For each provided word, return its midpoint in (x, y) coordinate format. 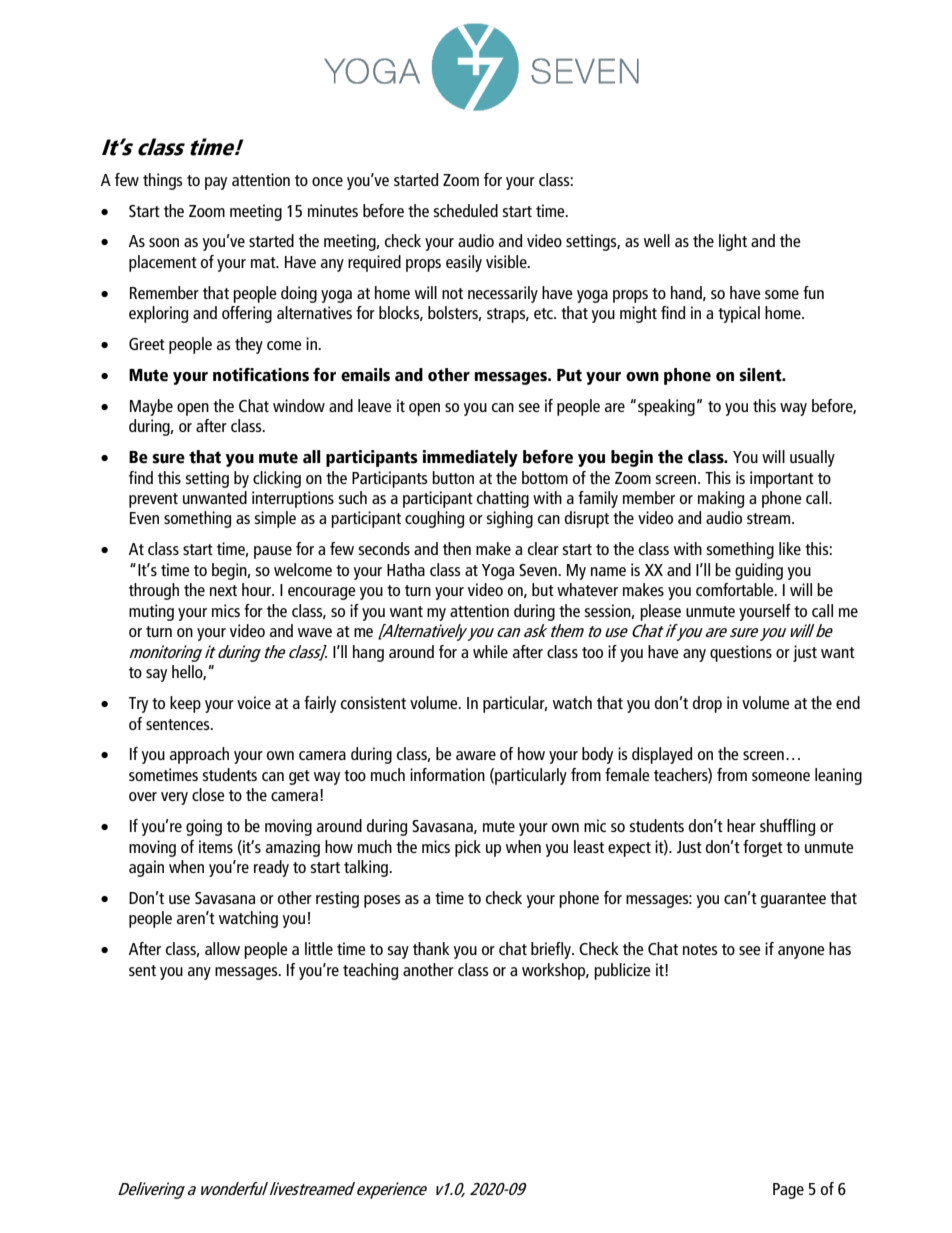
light (733, 242)
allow (222, 948)
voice (254, 702)
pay (216, 183)
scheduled (466, 210)
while (490, 651)
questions (741, 653)
